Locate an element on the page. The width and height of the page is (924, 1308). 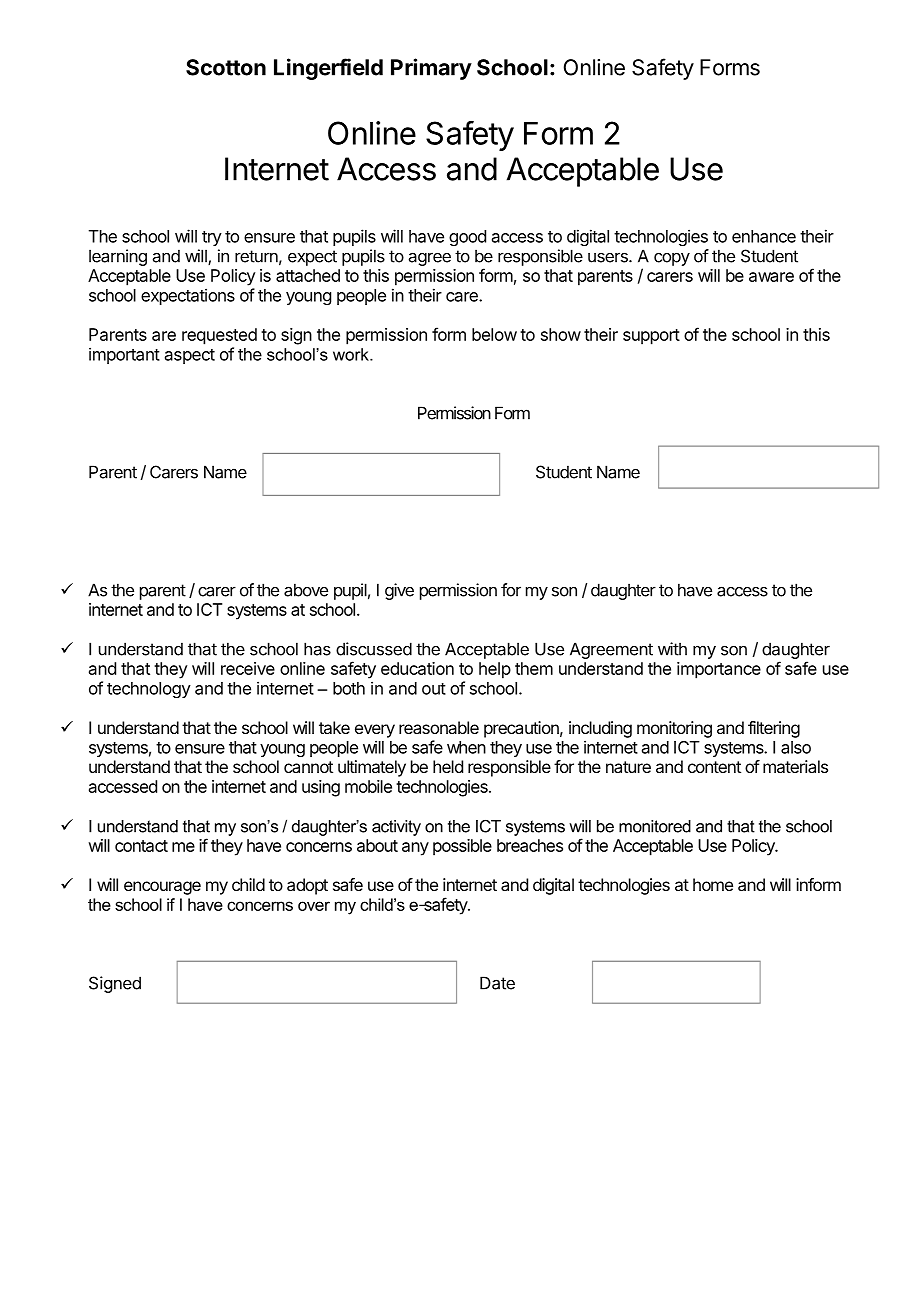
try is located at coordinates (212, 238).
